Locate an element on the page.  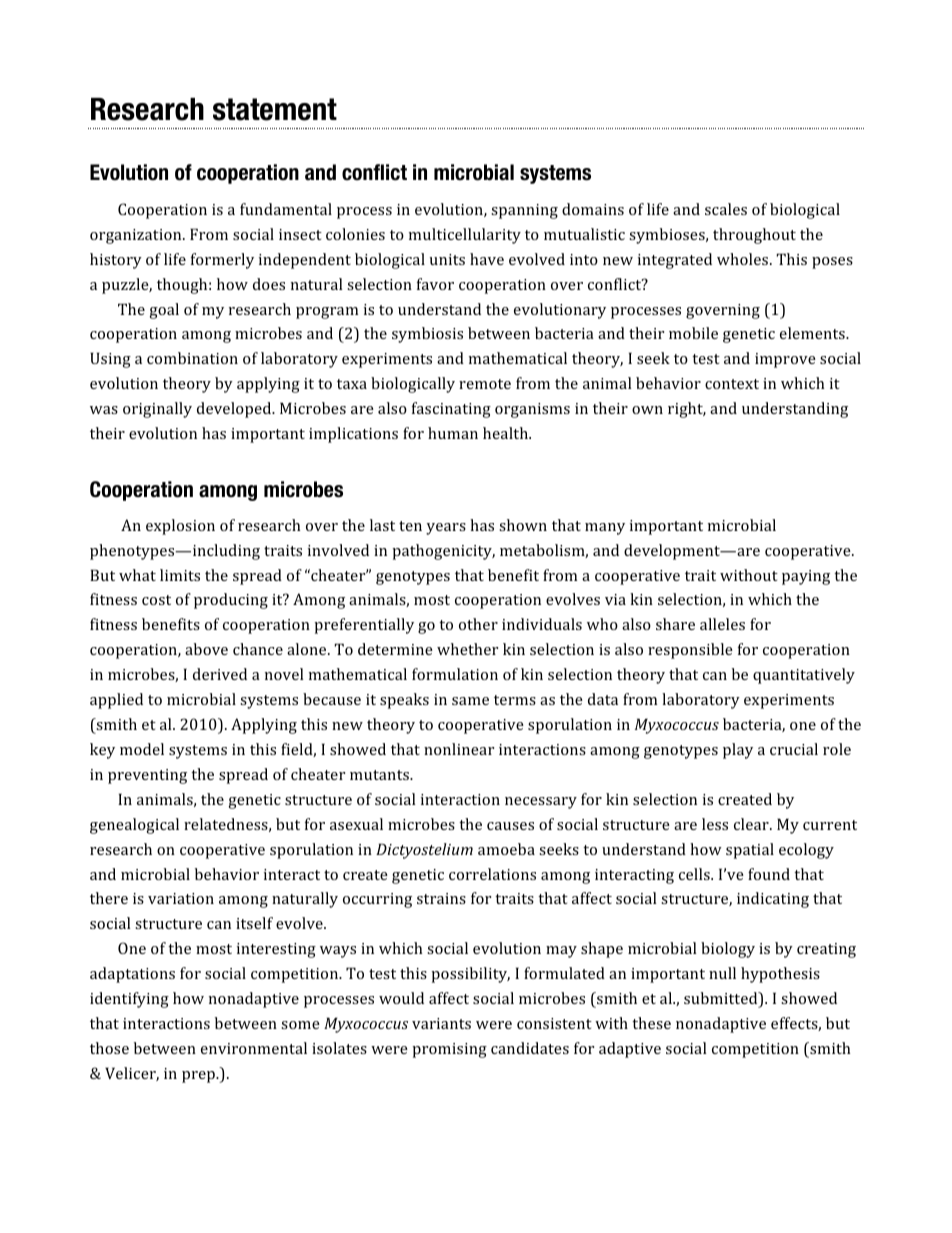
submitted is located at coordinates (722, 999).
